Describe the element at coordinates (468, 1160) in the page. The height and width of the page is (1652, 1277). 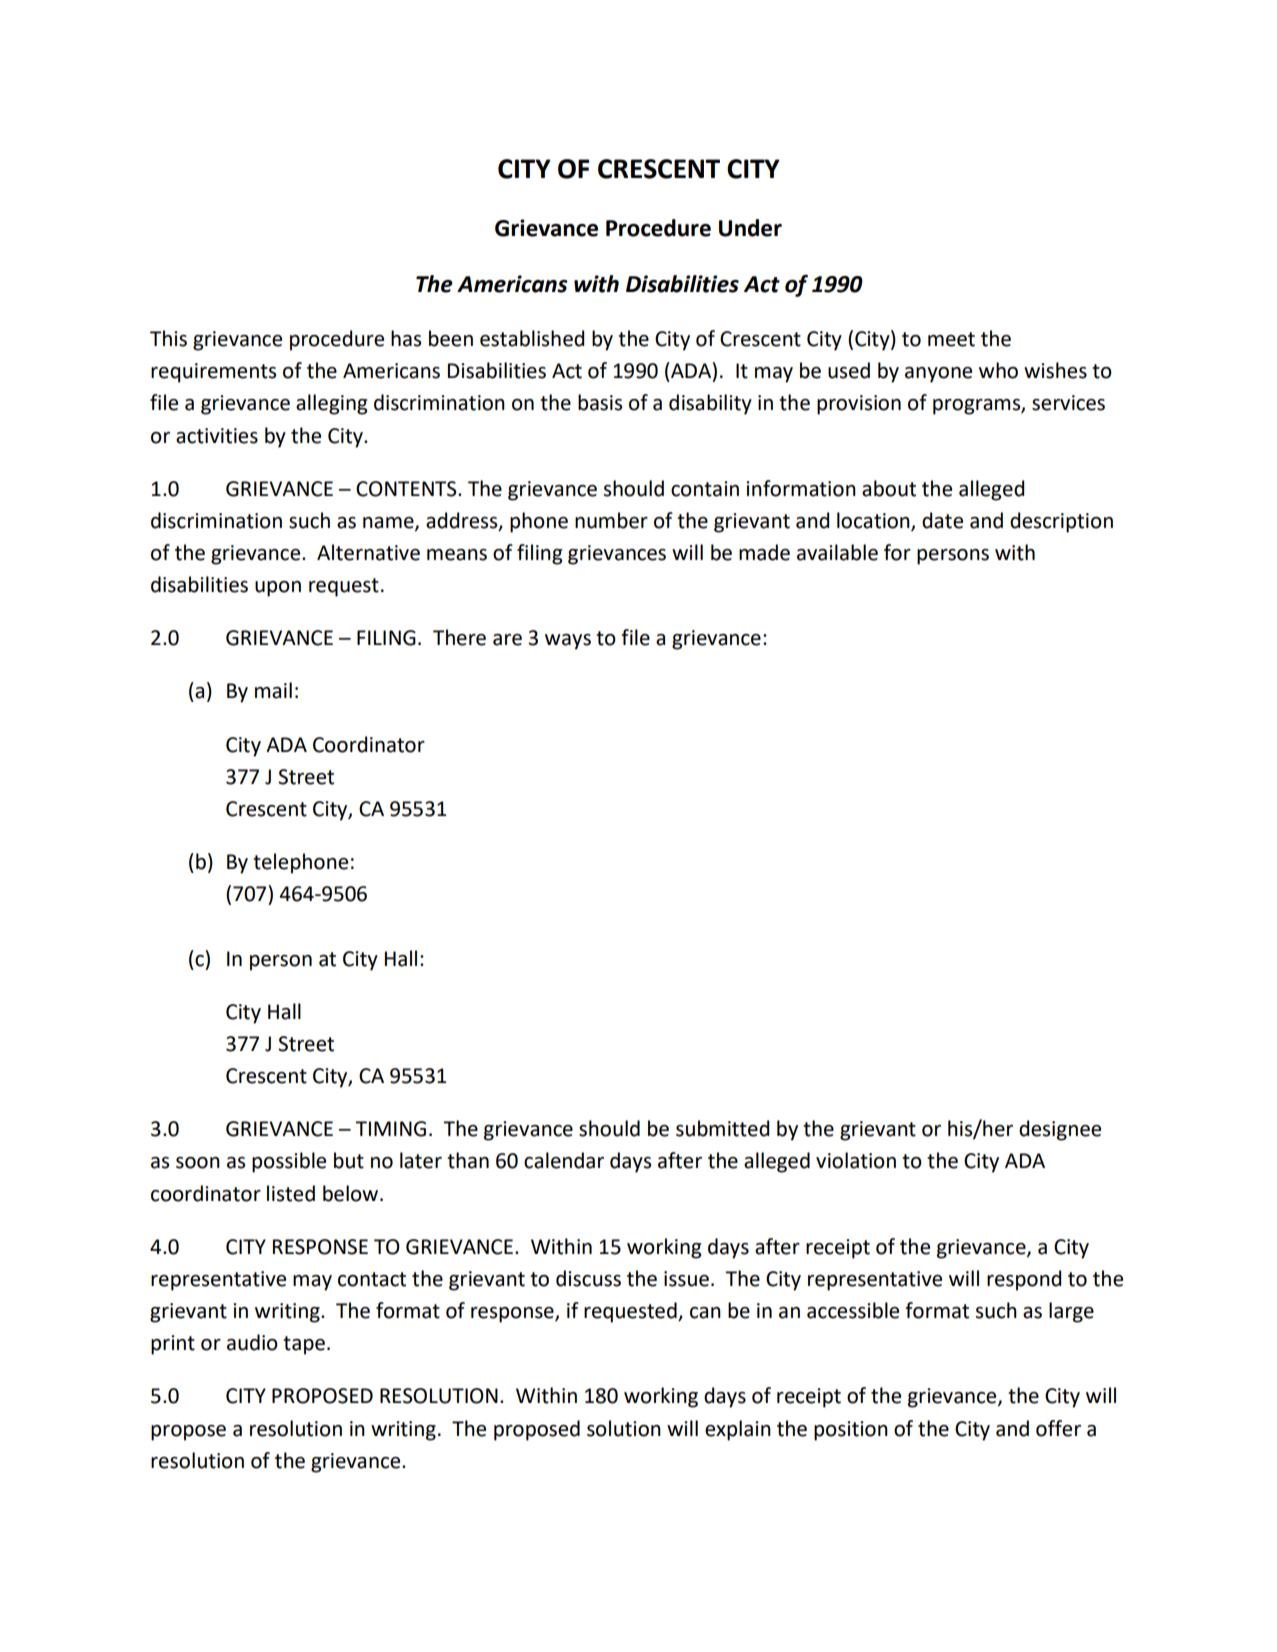
I see `than` at that location.
